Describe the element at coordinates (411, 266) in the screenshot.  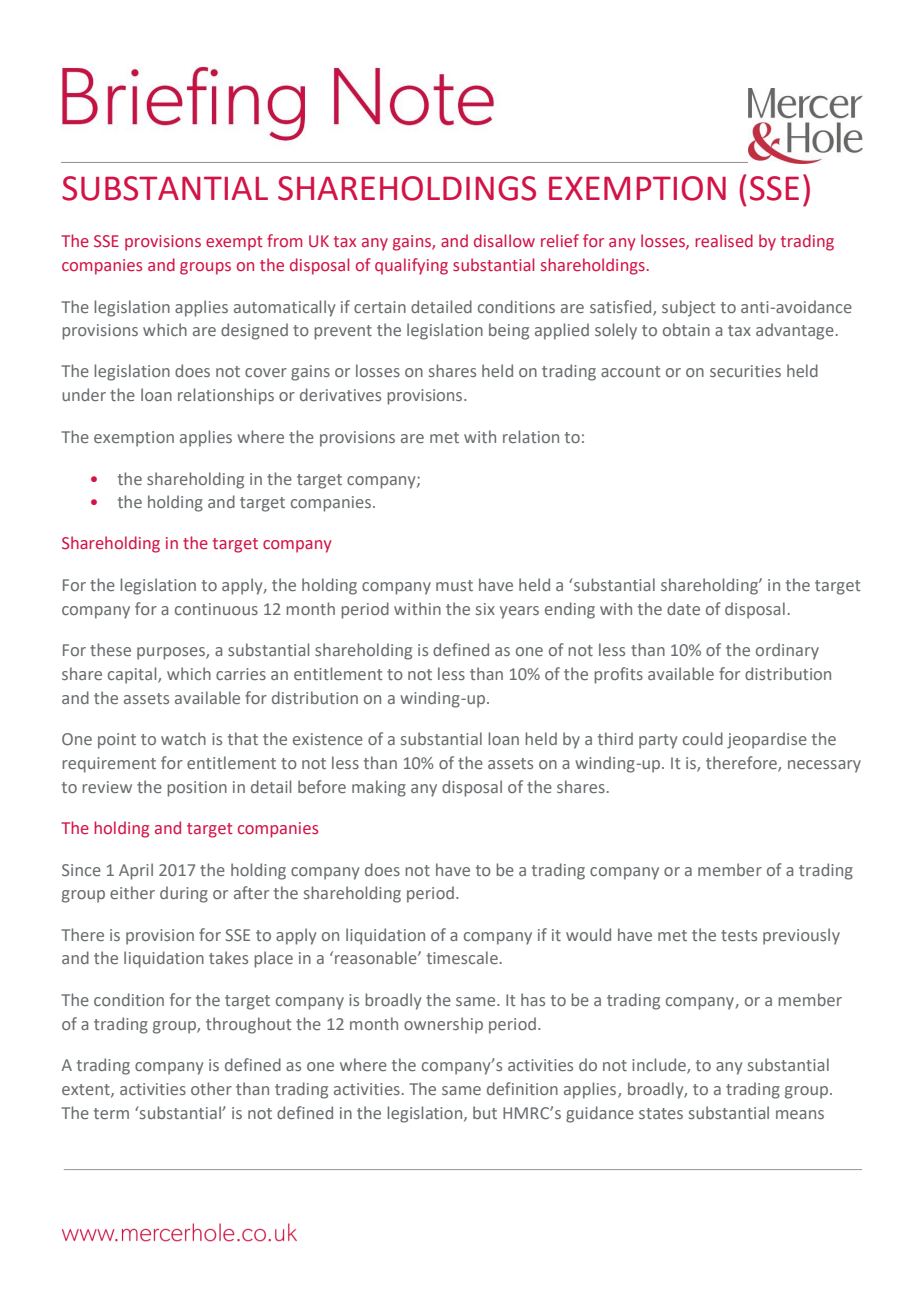
I see `qualifying` at that location.
